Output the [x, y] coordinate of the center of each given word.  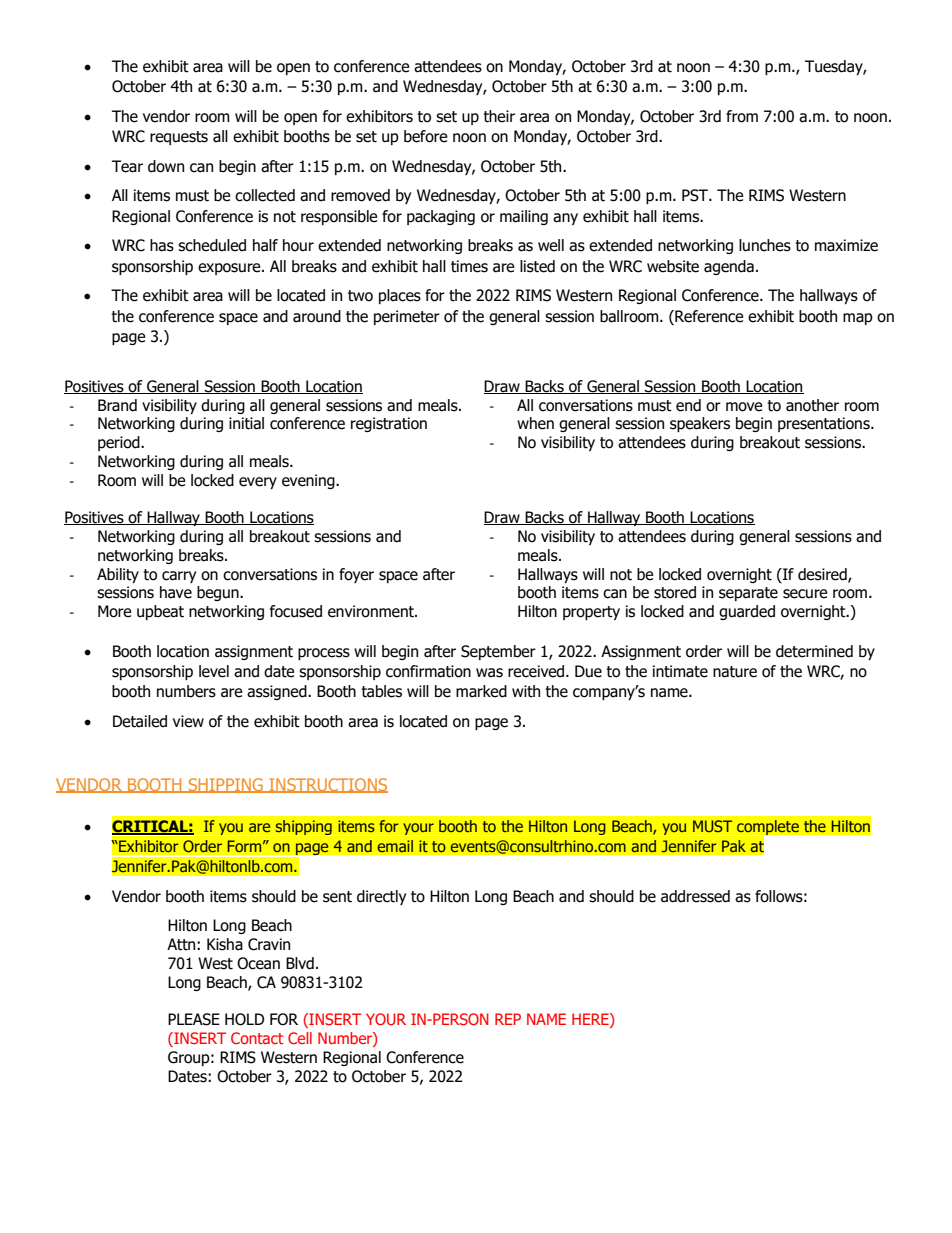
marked [481, 691]
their [499, 116]
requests [179, 138]
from [742, 116]
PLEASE [194, 1019]
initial [246, 423]
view [188, 721]
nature [735, 672]
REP [508, 1019]
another [812, 405]
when [535, 423]
